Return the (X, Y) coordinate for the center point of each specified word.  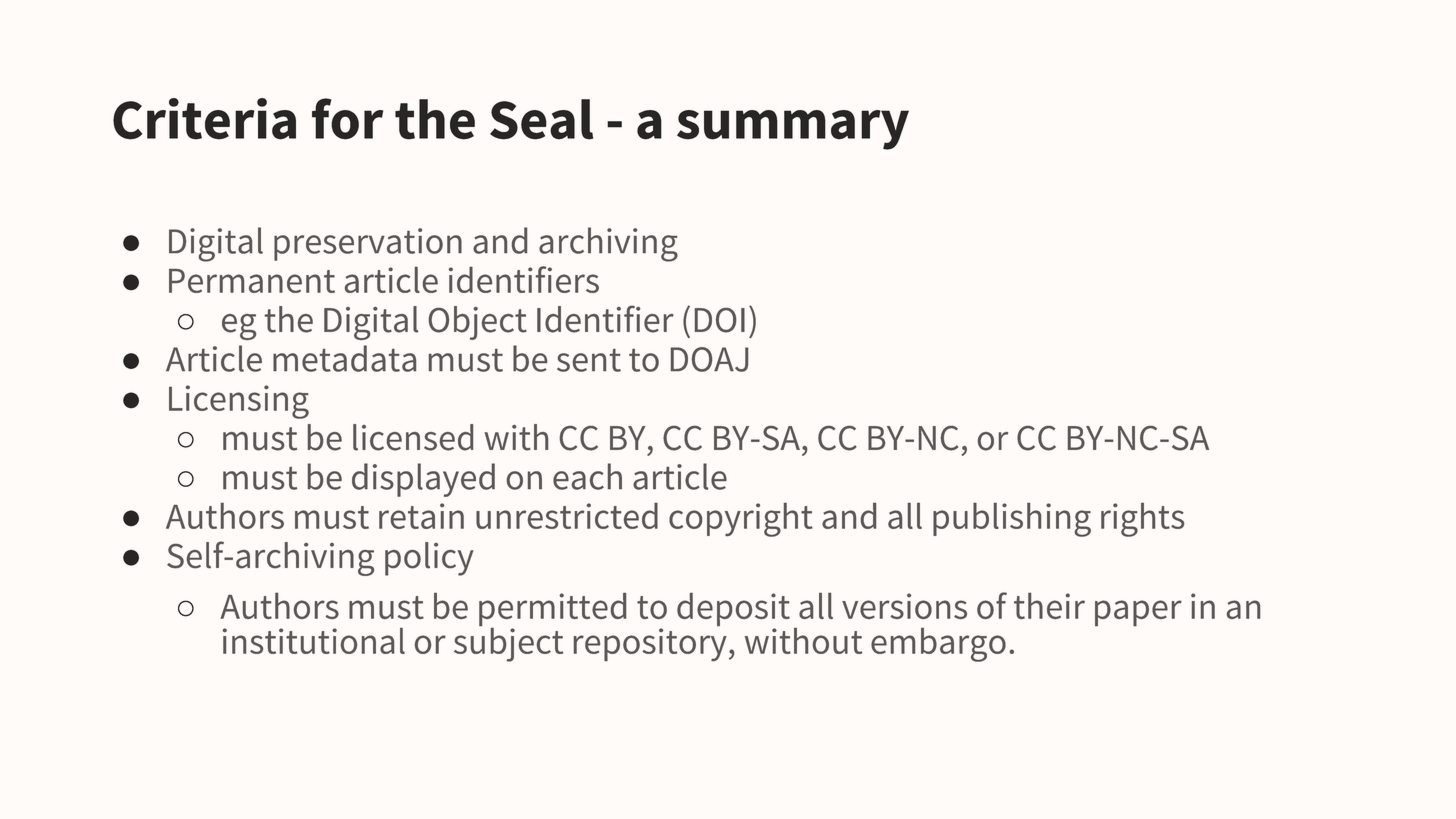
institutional (314, 641)
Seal (541, 119)
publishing (1012, 520)
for (347, 119)
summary (793, 130)
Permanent (252, 281)
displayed (423, 480)
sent (589, 360)
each (587, 476)
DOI (720, 320)
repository (650, 644)
